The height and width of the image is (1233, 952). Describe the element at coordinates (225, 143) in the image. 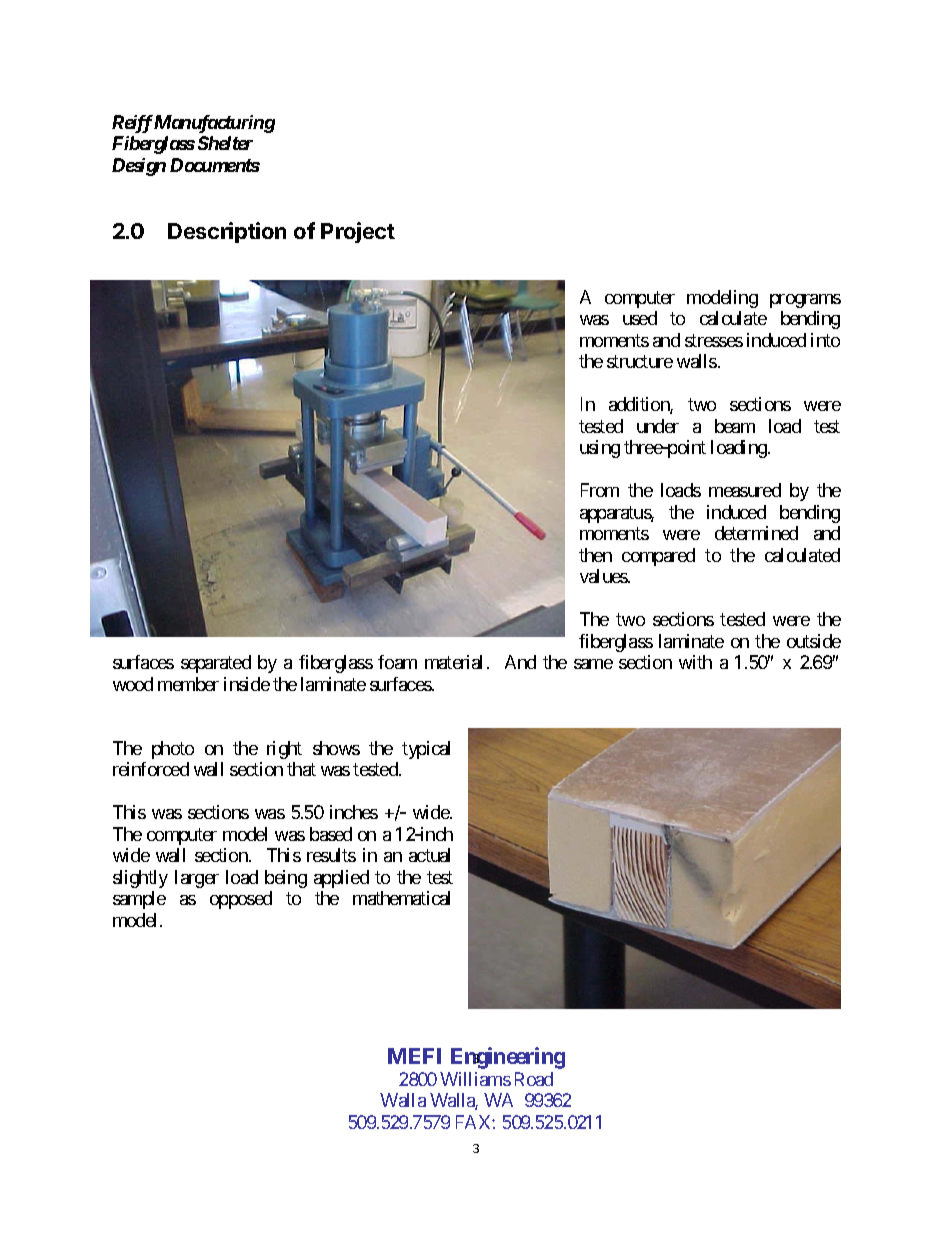

I see `Shelter` at that location.
